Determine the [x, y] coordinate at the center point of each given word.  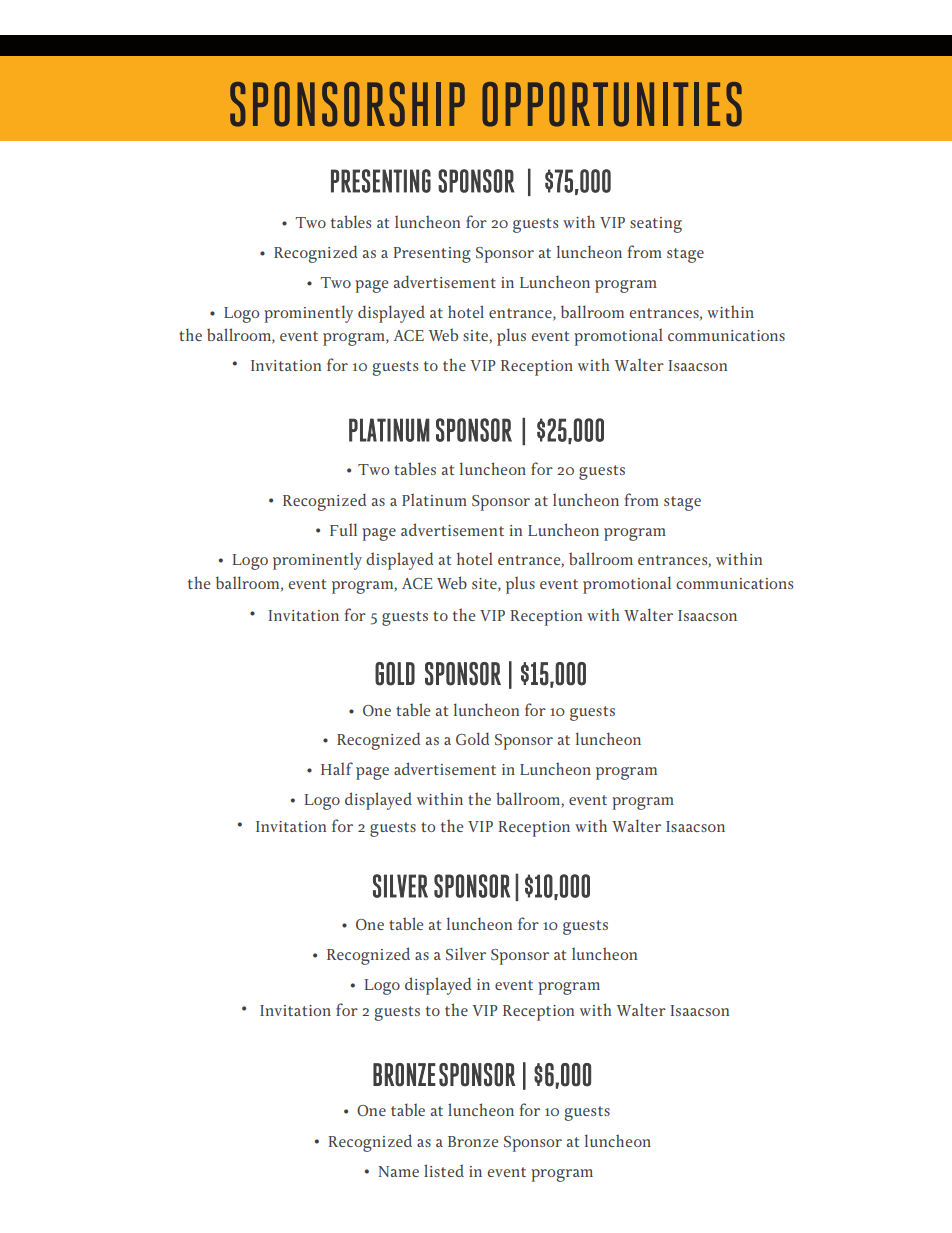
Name [398, 1171]
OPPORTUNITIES [612, 104]
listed [444, 1170]
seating [656, 225]
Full [343, 529]
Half [337, 768]
